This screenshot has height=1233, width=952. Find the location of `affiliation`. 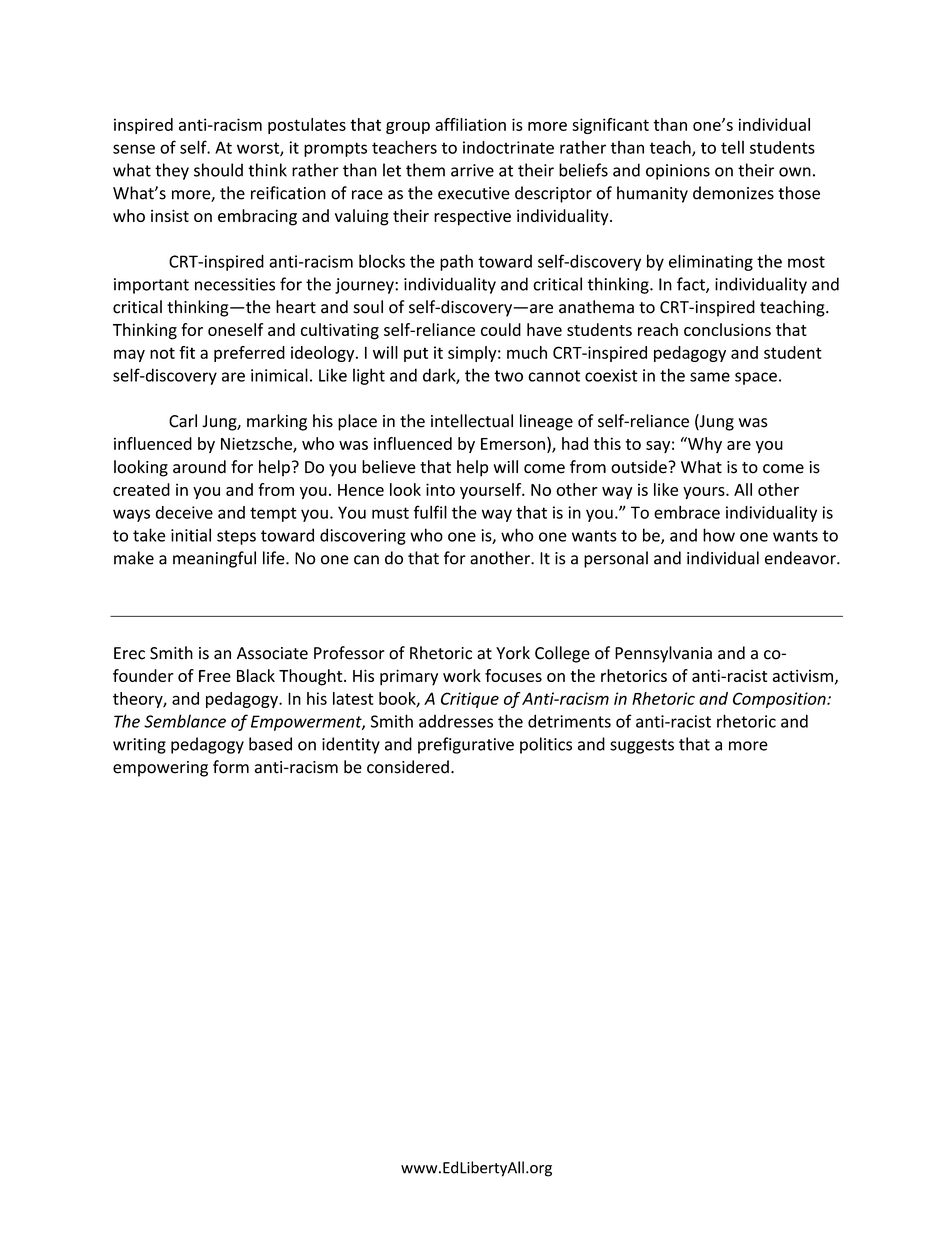

affiliation is located at coordinates (470, 124).
